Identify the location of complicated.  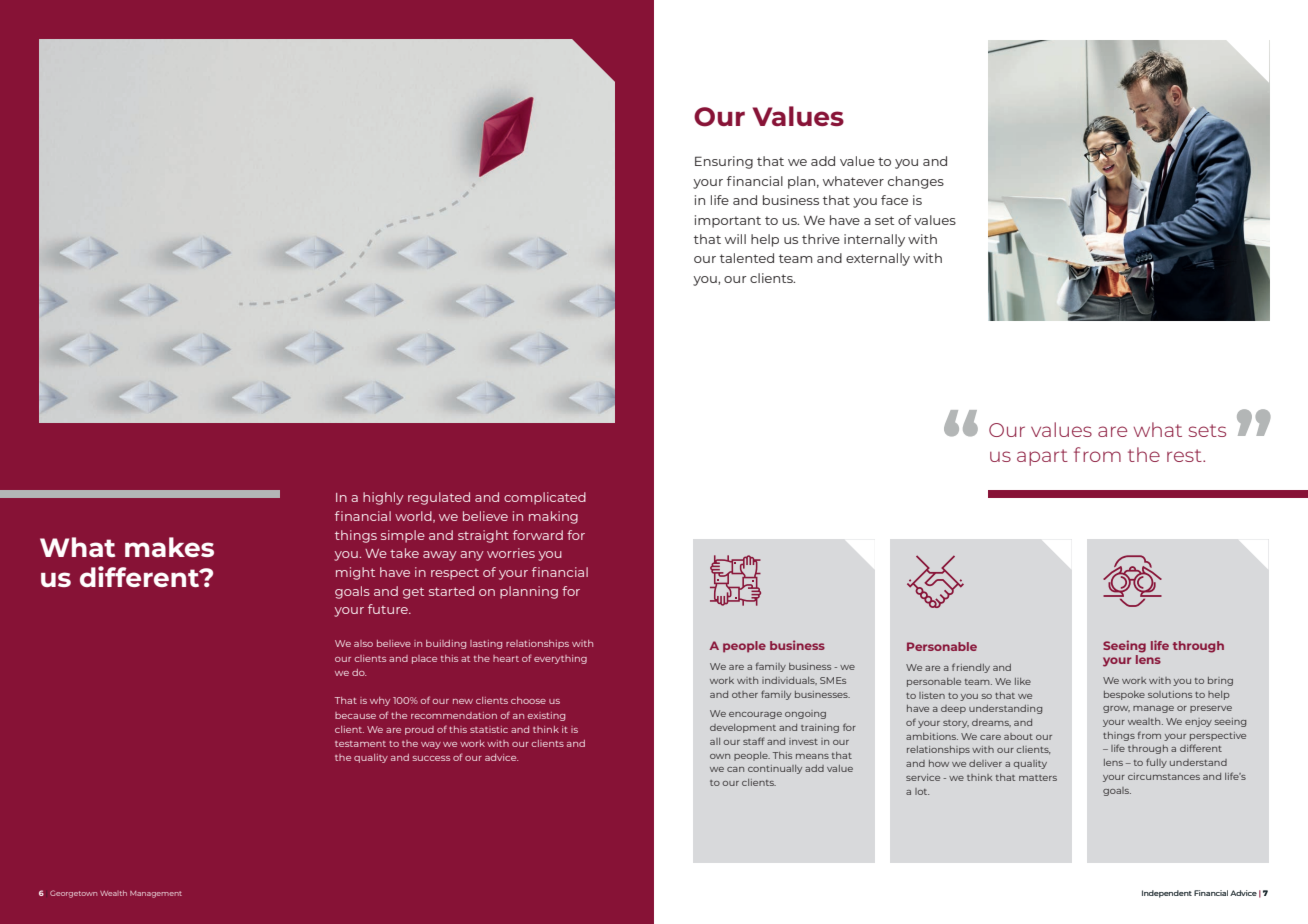
(545, 498).
